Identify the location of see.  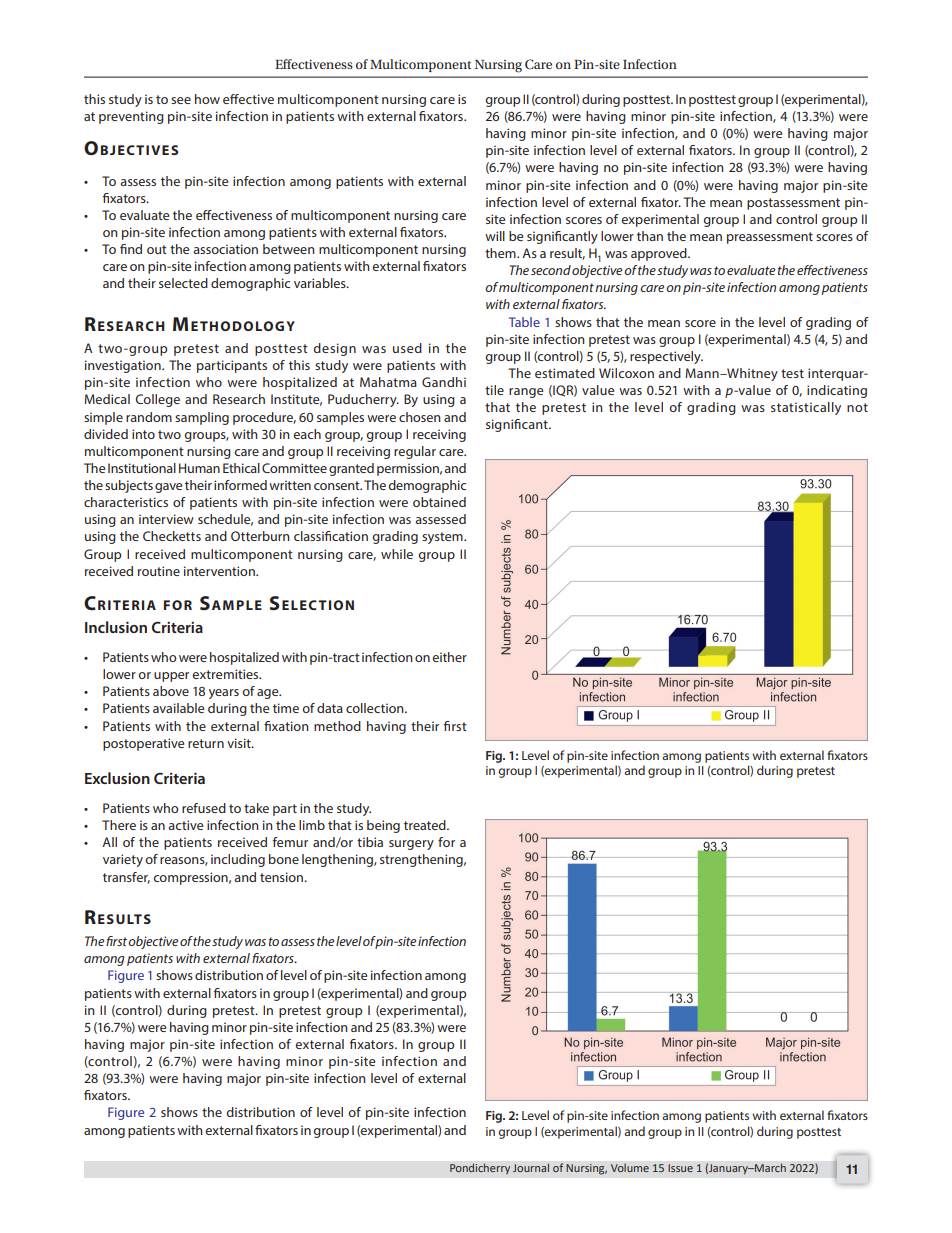
(181, 100).
